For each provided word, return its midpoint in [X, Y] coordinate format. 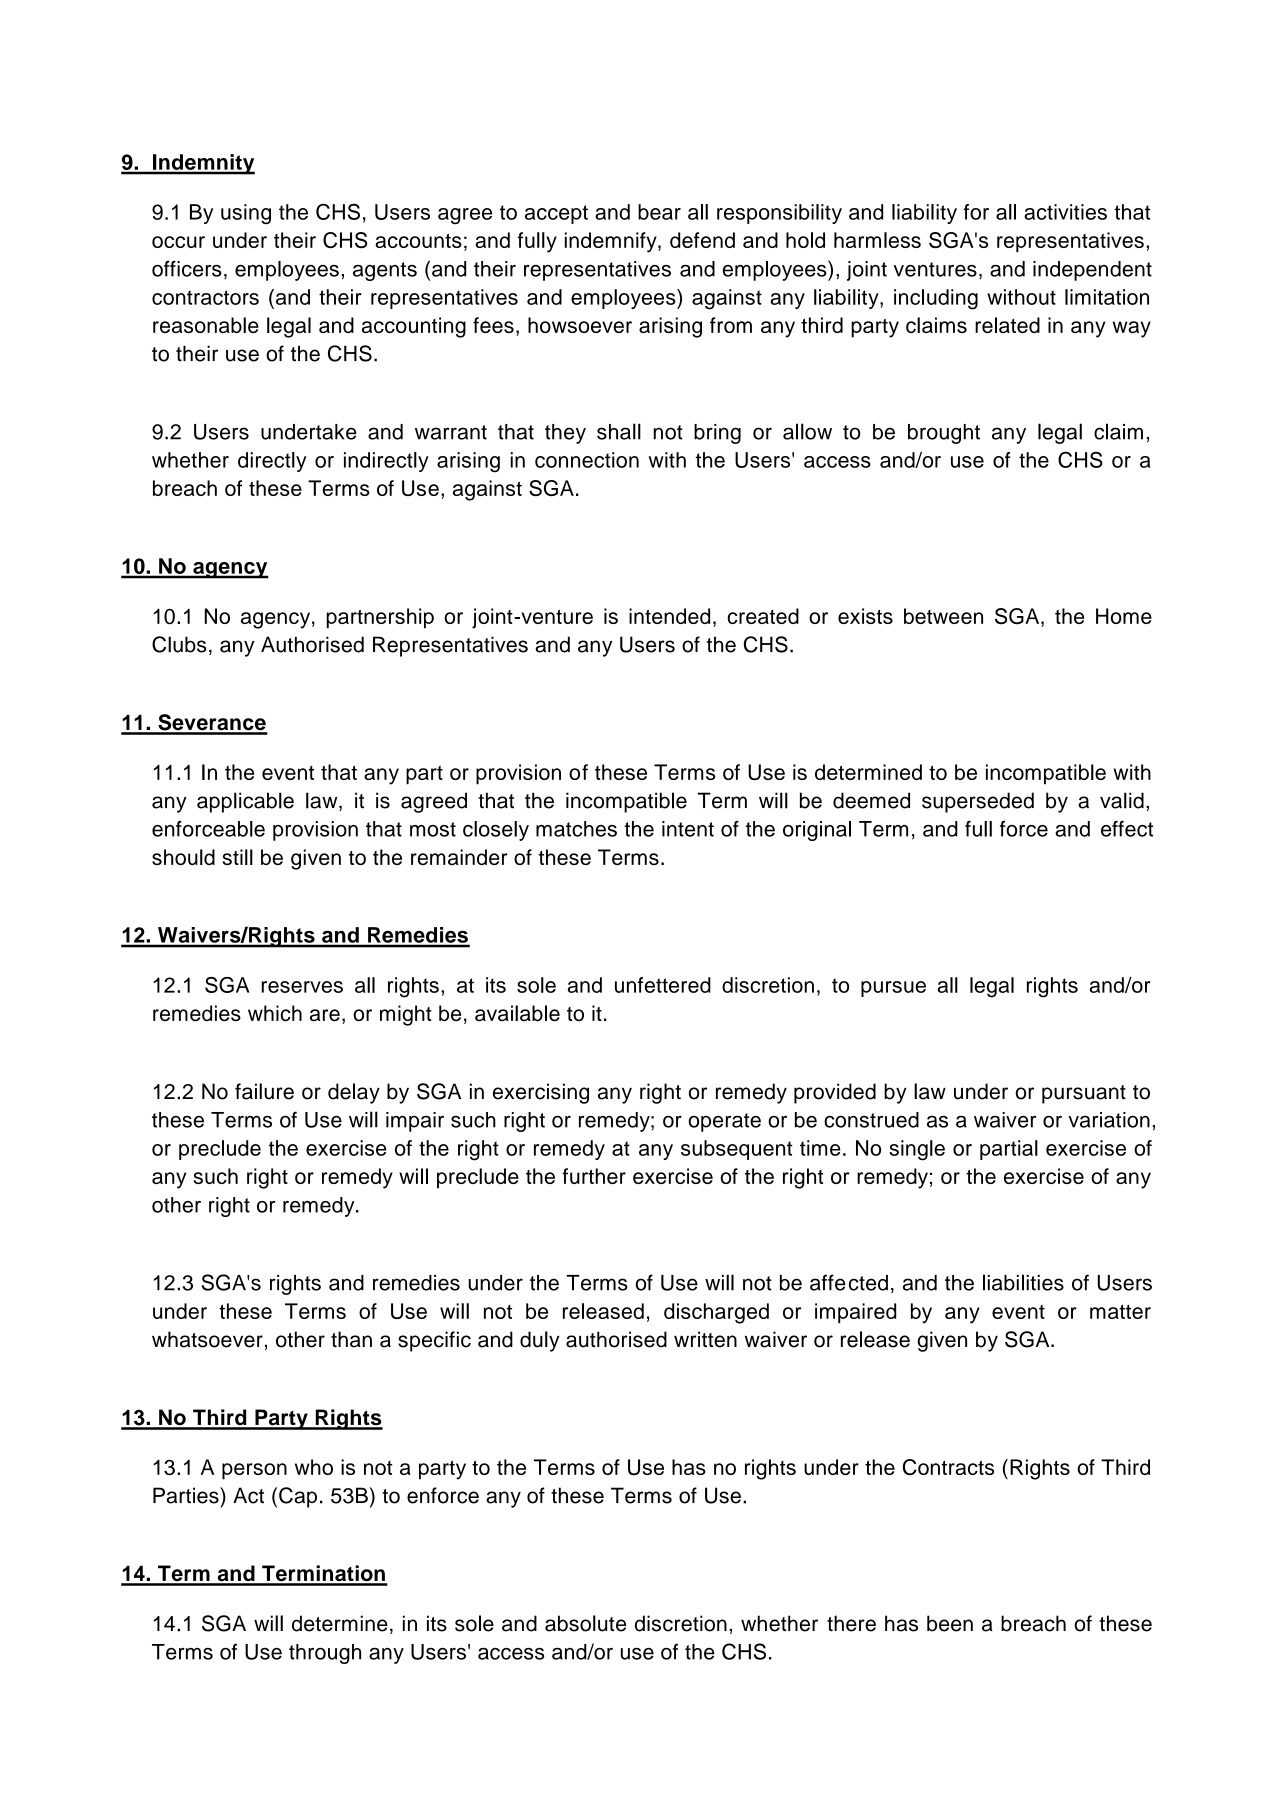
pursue [893, 989]
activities [1065, 212]
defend [702, 240]
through [325, 1654]
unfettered [663, 985]
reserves [302, 987]
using [246, 214]
